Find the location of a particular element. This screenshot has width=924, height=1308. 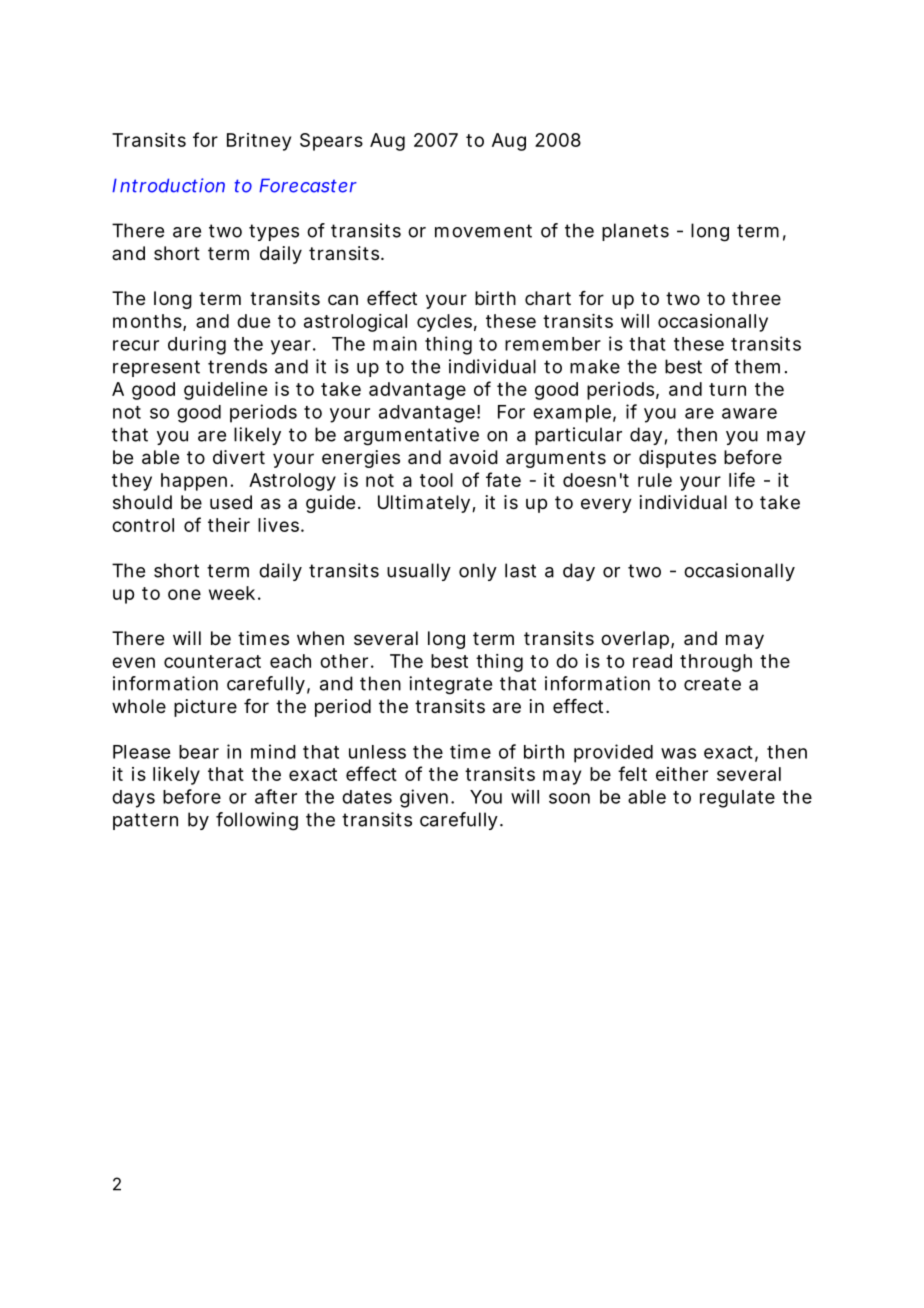

rule is located at coordinates (655, 480).
